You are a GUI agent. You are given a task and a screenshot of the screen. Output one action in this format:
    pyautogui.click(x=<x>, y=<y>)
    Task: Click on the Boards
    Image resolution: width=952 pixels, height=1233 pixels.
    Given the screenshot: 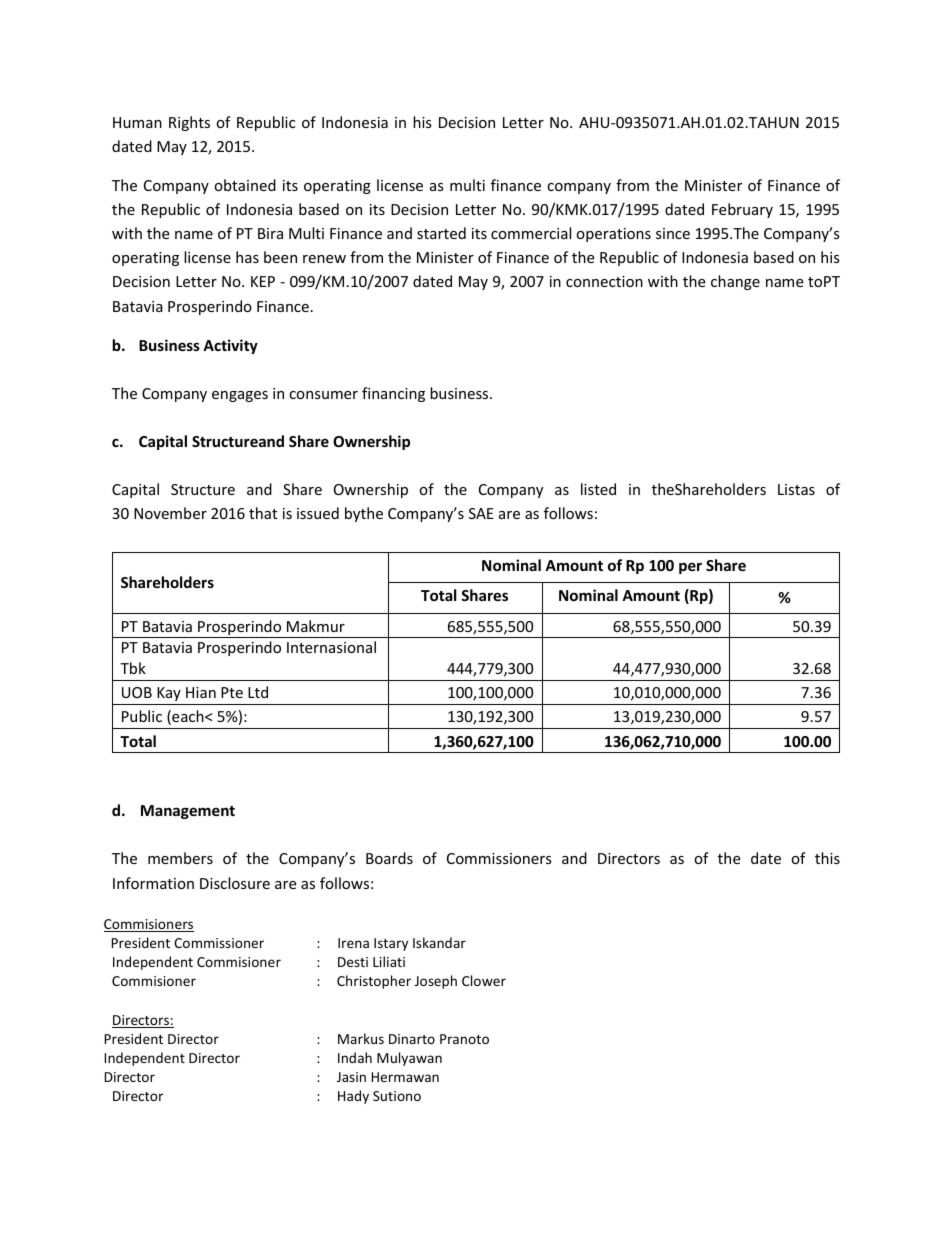 What is the action you would take?
    pyautogui.click(x=389, y=858)
